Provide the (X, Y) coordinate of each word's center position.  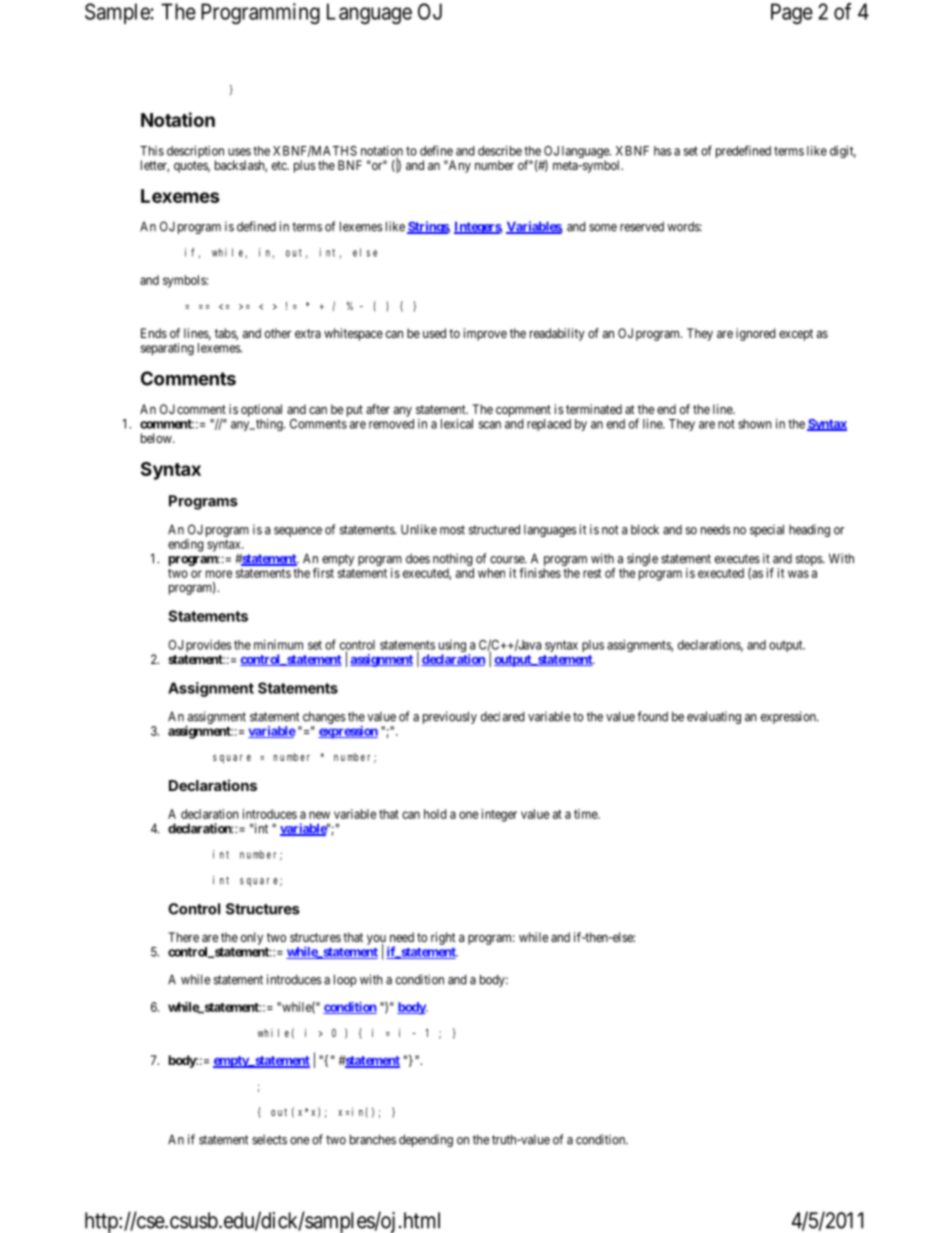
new (319, 815)
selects (269, 1140)
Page (792, 13)
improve (485, 334)
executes (737, 559)
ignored (756, 334)
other (278, 333)
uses (239, 152)
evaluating (714, 717)
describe (500, 150)
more (219, 574)
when (491, 573)
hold (435, 814)
